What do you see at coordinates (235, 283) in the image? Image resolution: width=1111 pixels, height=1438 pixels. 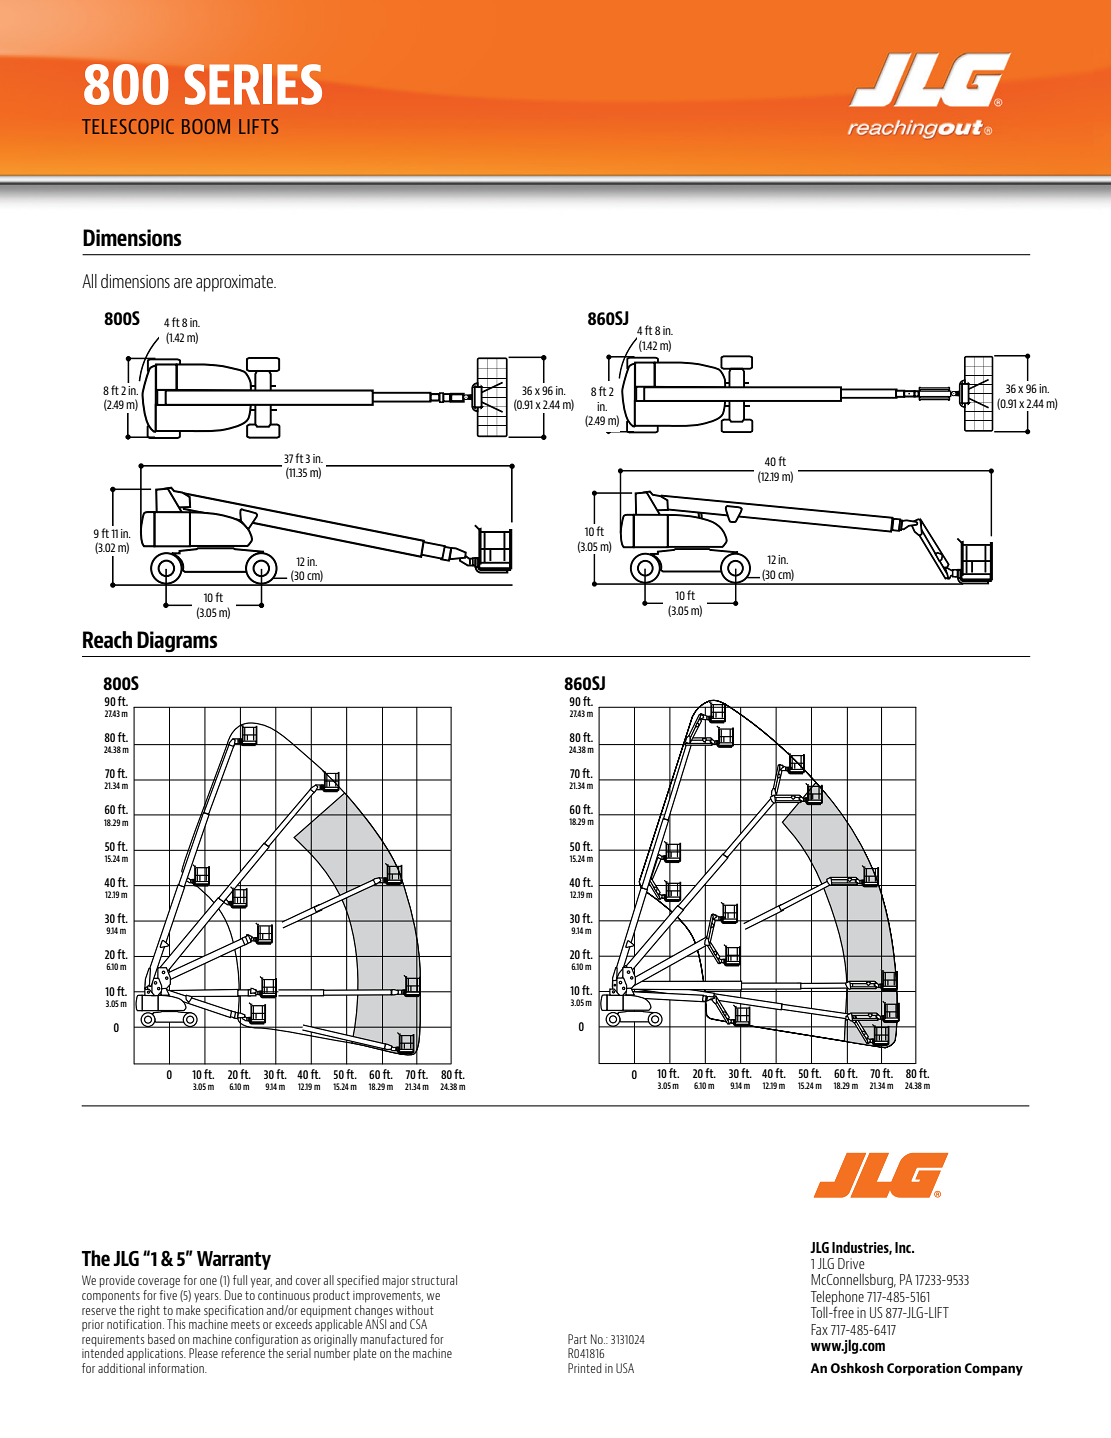 I see `approximate` at bounding box center [235, 283].
